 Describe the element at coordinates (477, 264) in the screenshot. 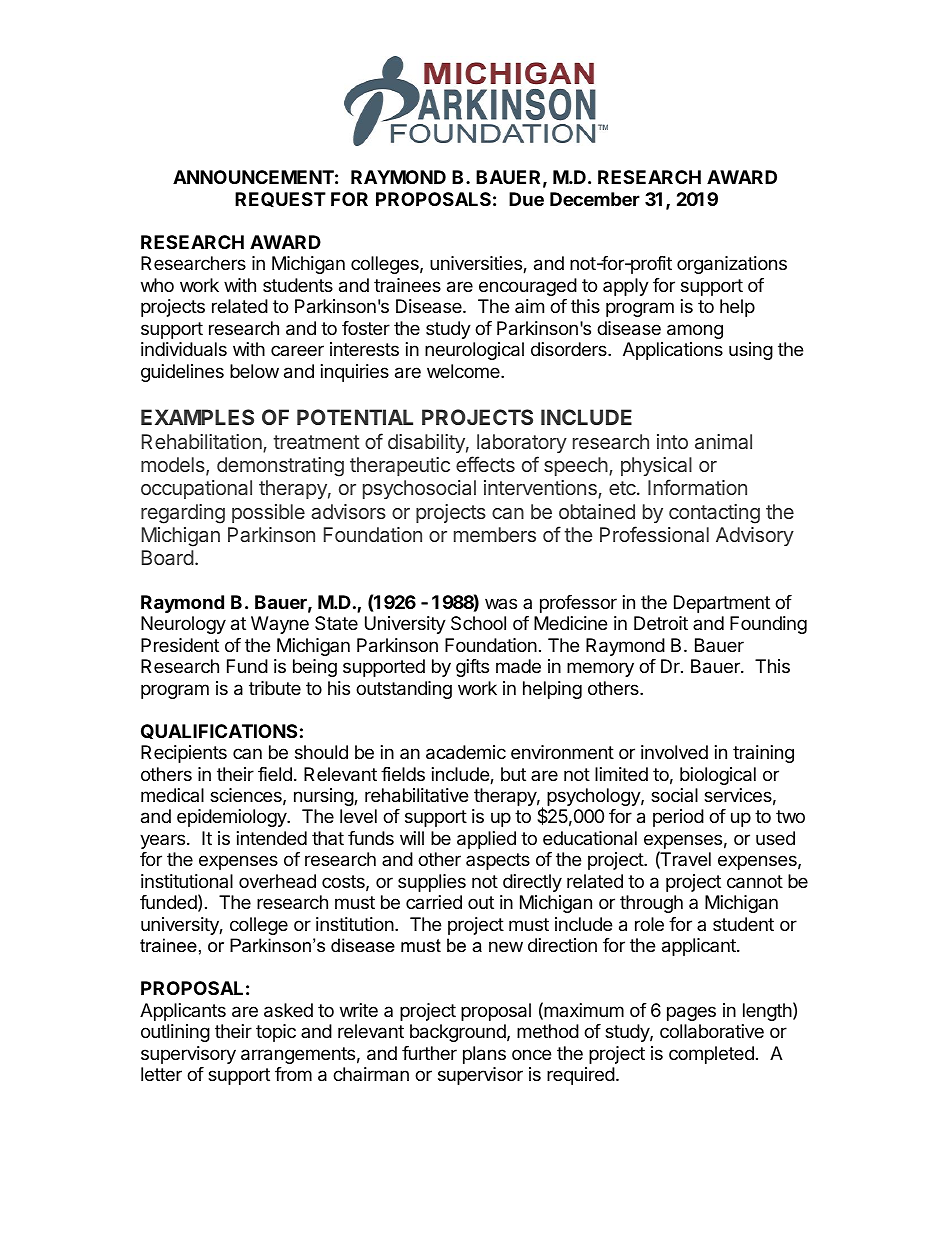

I see `universities` at that location.
